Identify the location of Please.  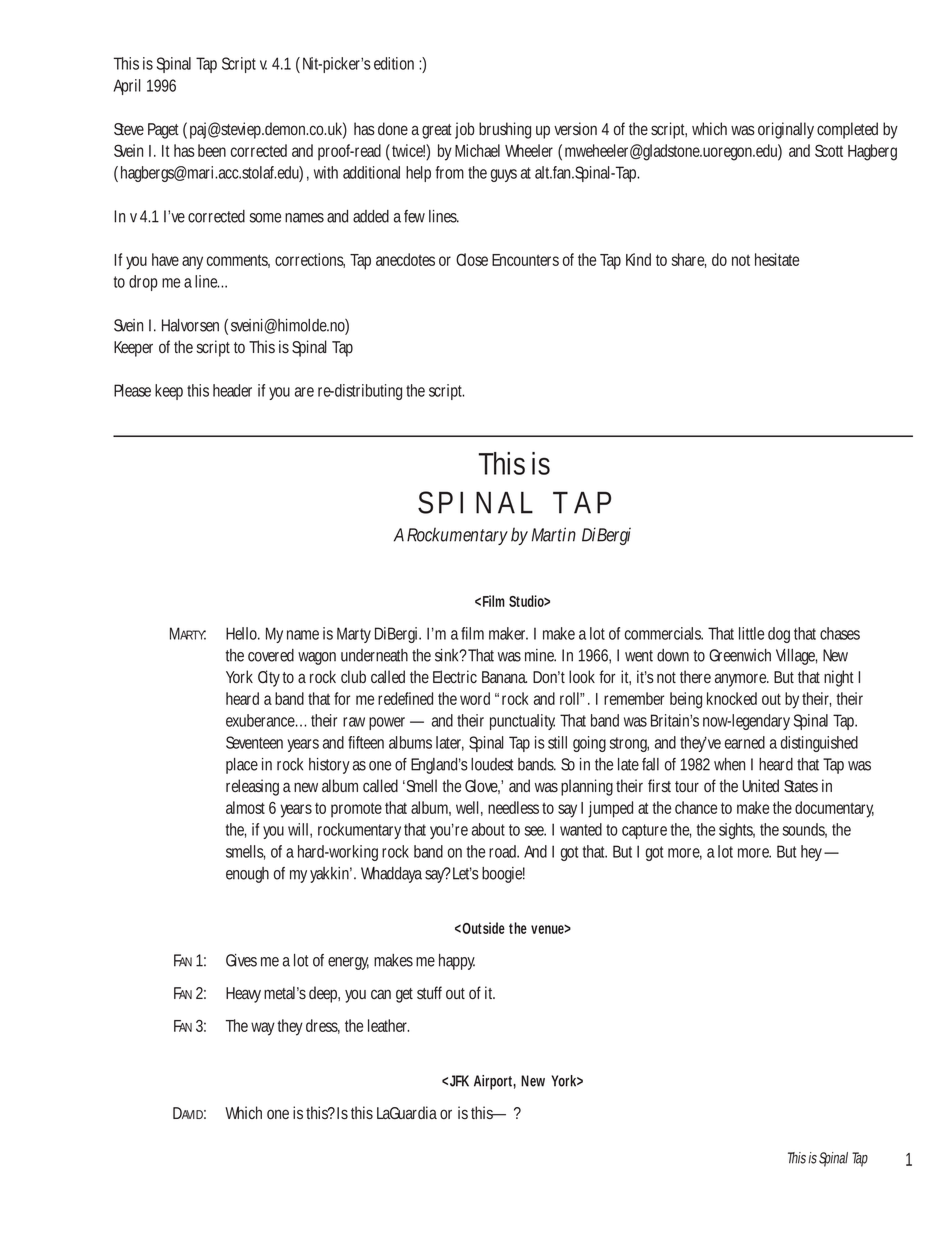
(132, 390).
